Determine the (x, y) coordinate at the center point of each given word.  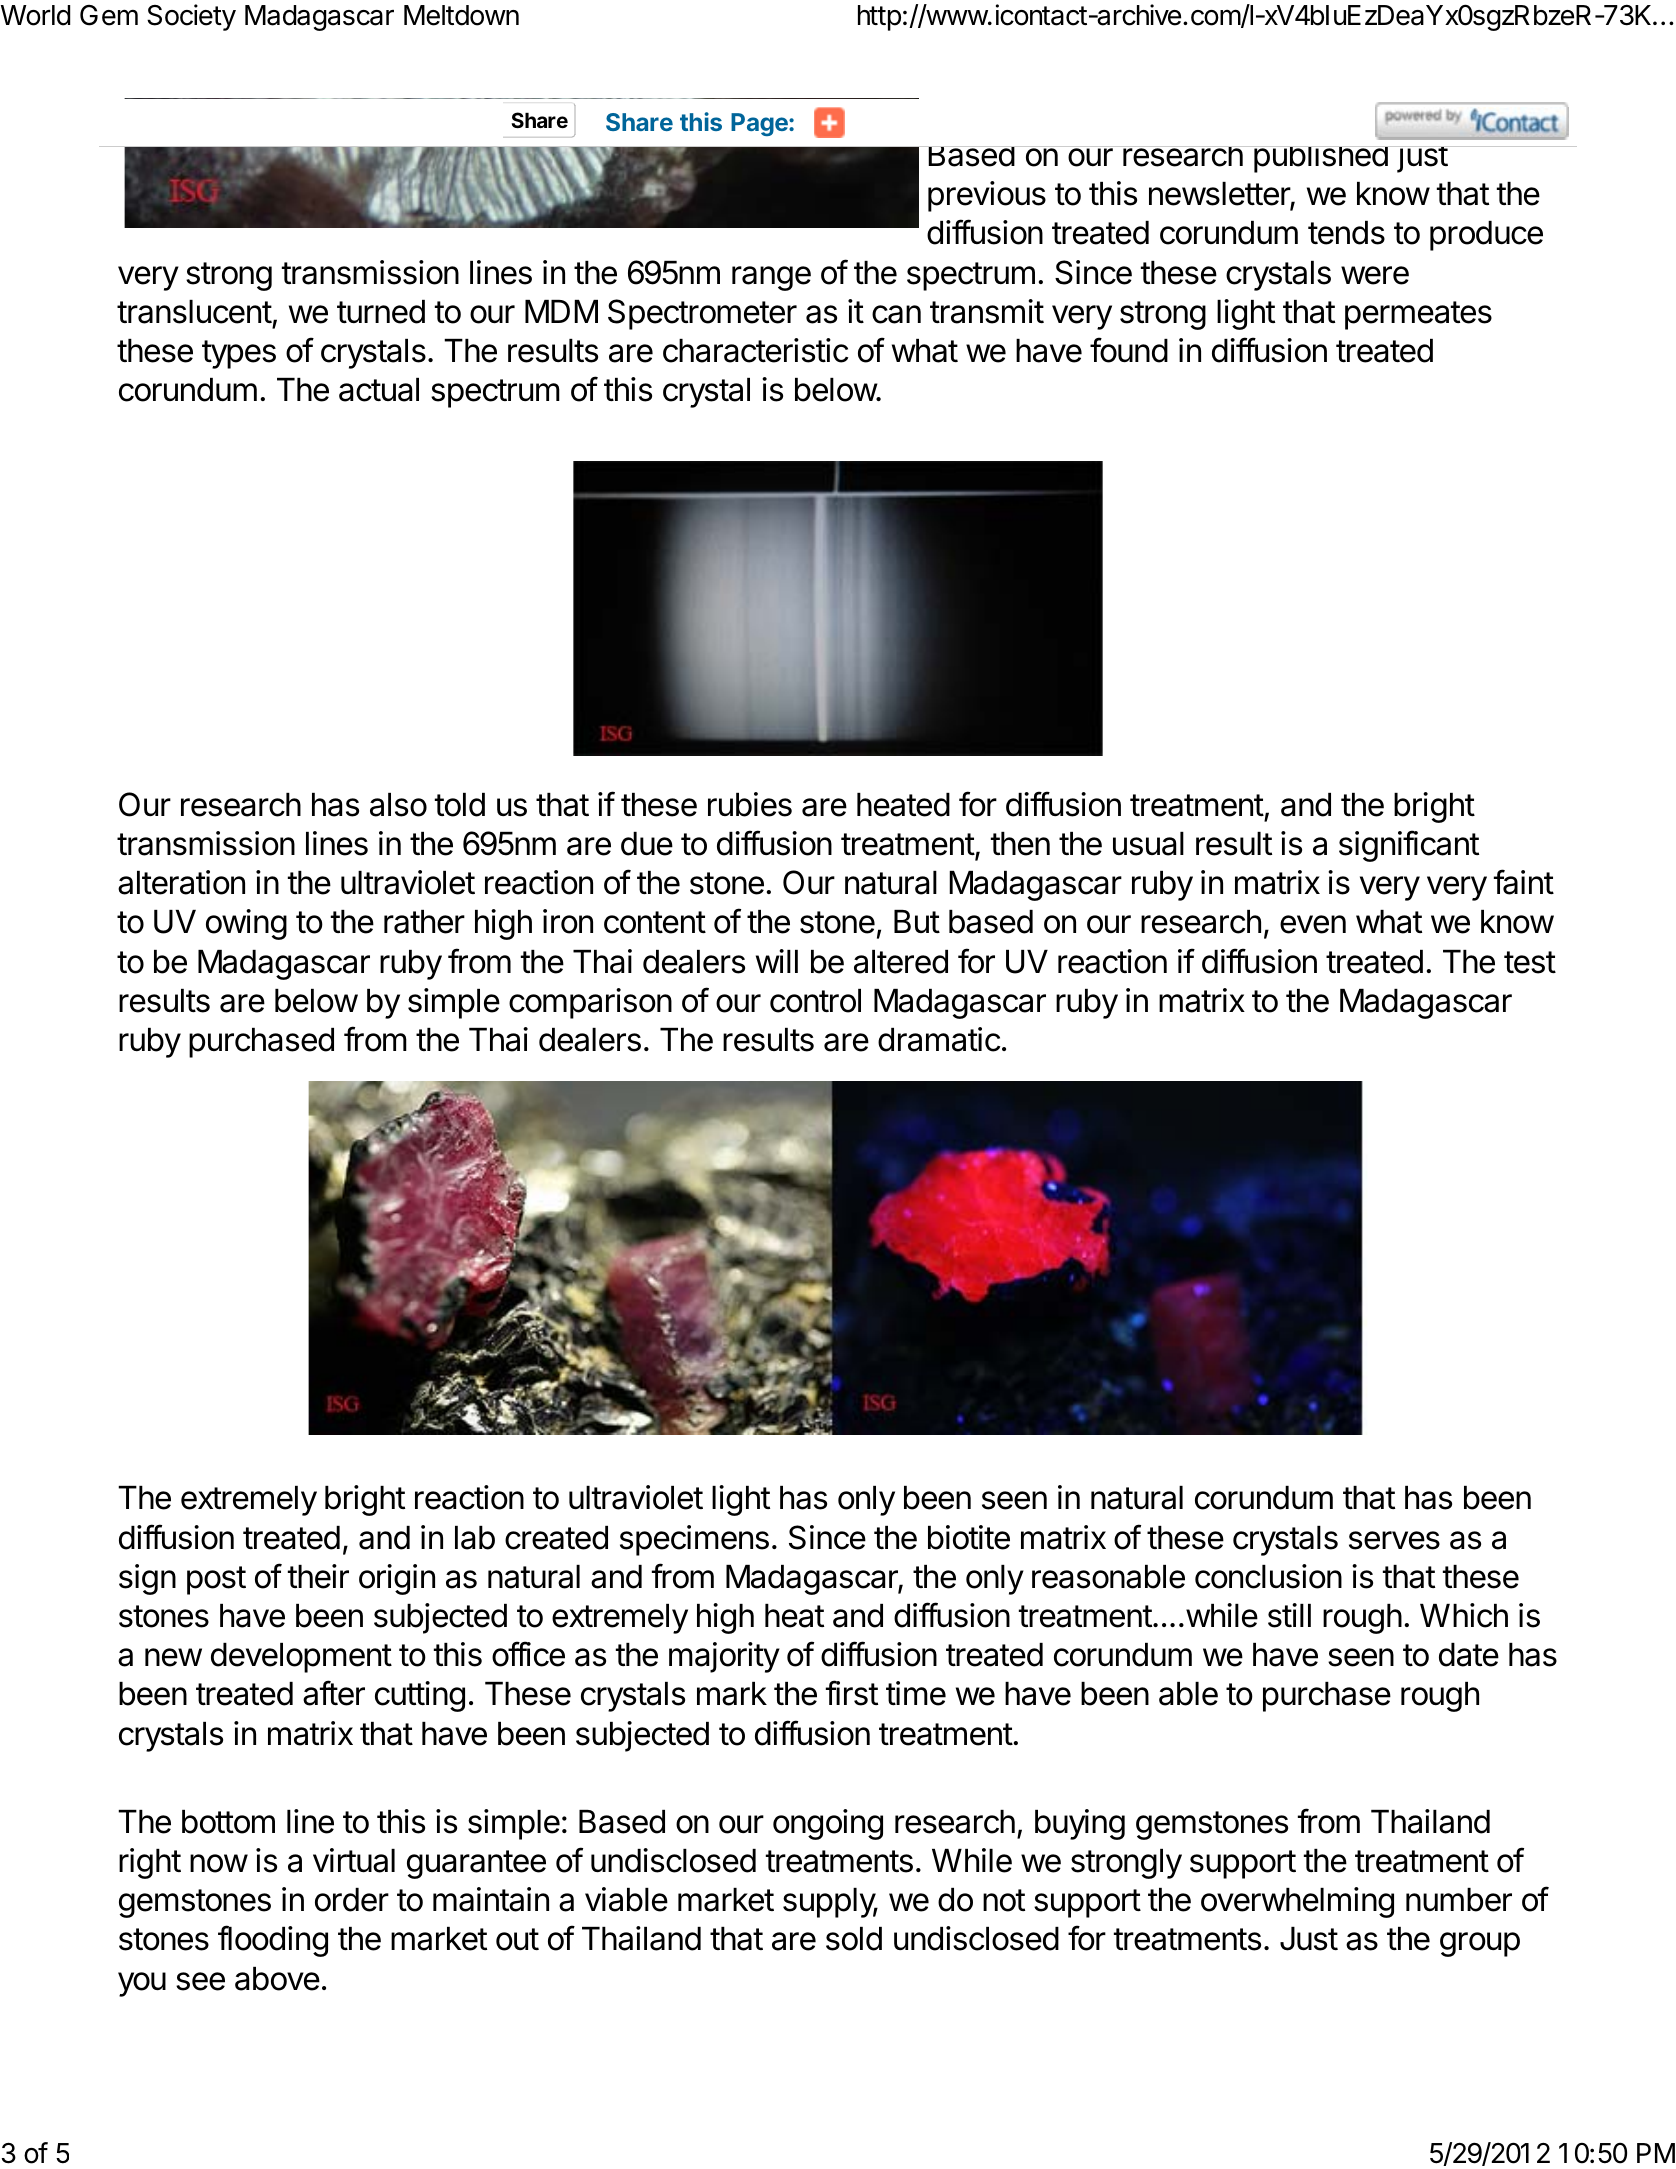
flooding (273, 1941)
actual (379, 390)
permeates (1418, 315)
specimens (694, 1540)
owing (246, 924)
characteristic (755, 350)
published (1320, 159)
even (1313, 924)
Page (760, 124)
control (815, 1001)
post (216, 1580)
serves (1394, 1540)
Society (191, 17)
